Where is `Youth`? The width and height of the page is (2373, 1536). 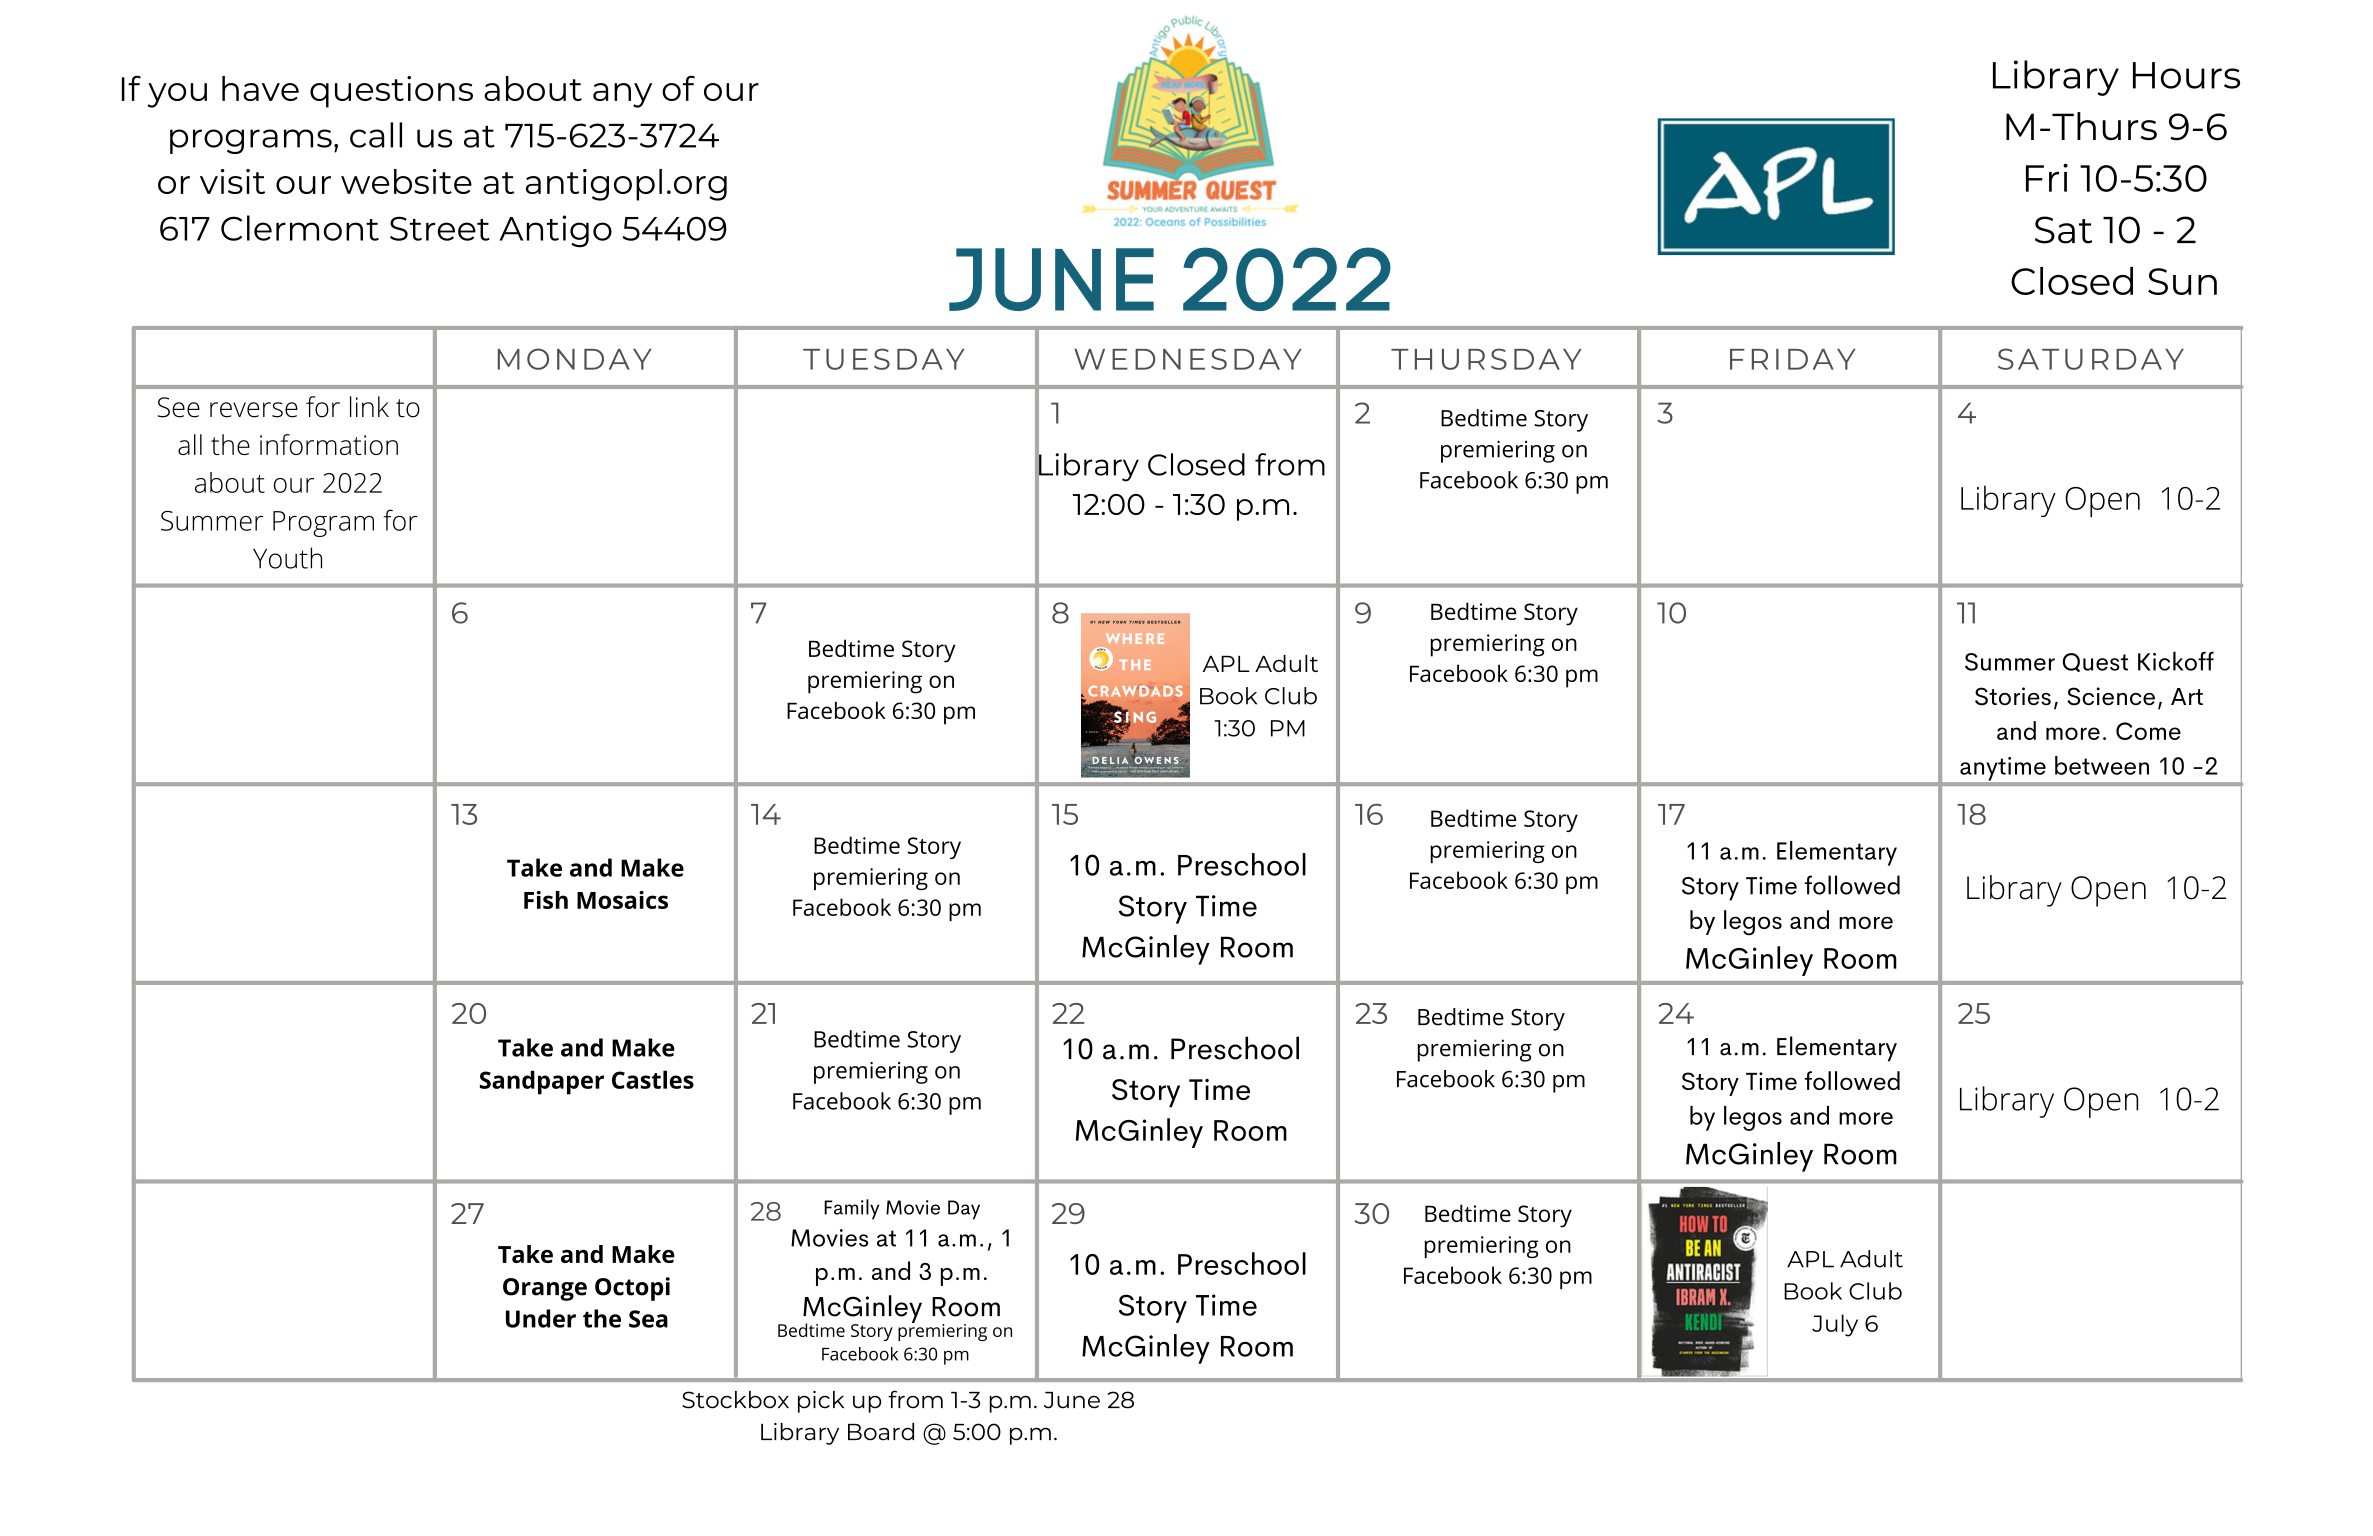 Youth is located at coordinates (287, 558).
